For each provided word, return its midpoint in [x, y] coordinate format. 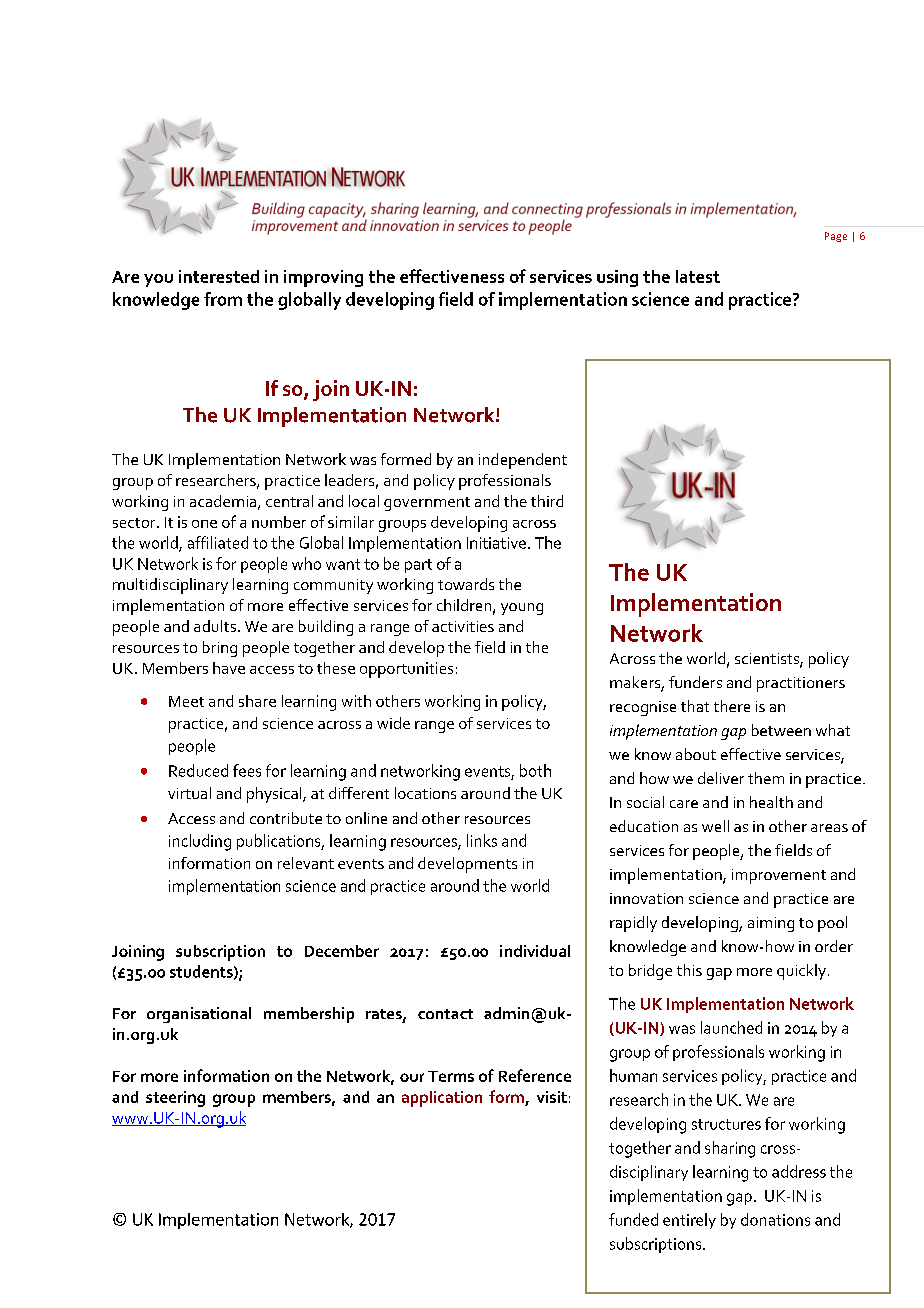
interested [219, 276]
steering [175, 1099]
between [781, 730]
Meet [186, 701]
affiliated [218, 542]
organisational [199, 1015]
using [617, 278]
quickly [801, 972]
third [547, 501]
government [427, 504]
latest [698, 276]
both [535, 770]
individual [535, 951]
